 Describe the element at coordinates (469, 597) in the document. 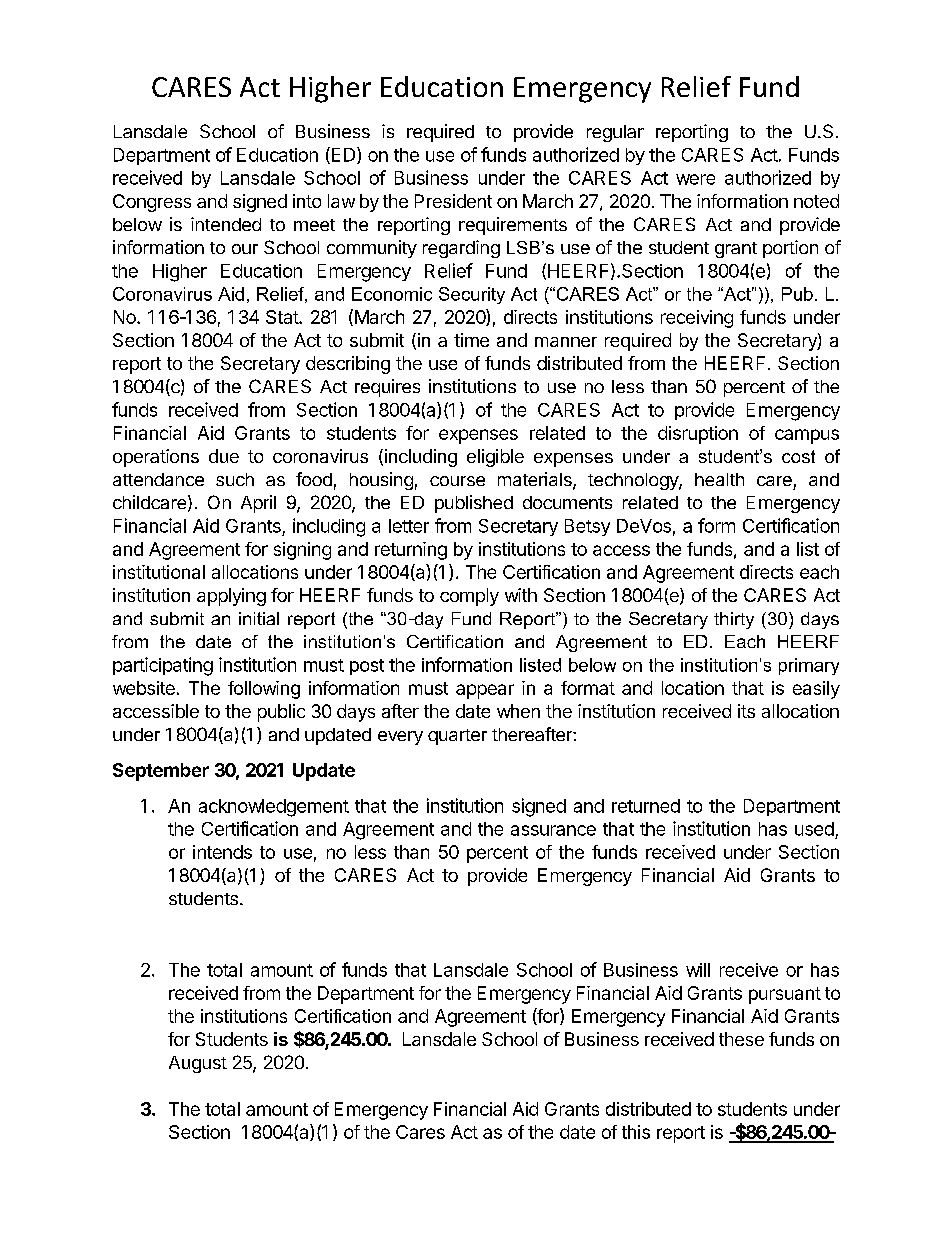

I see `comply` at that location.
